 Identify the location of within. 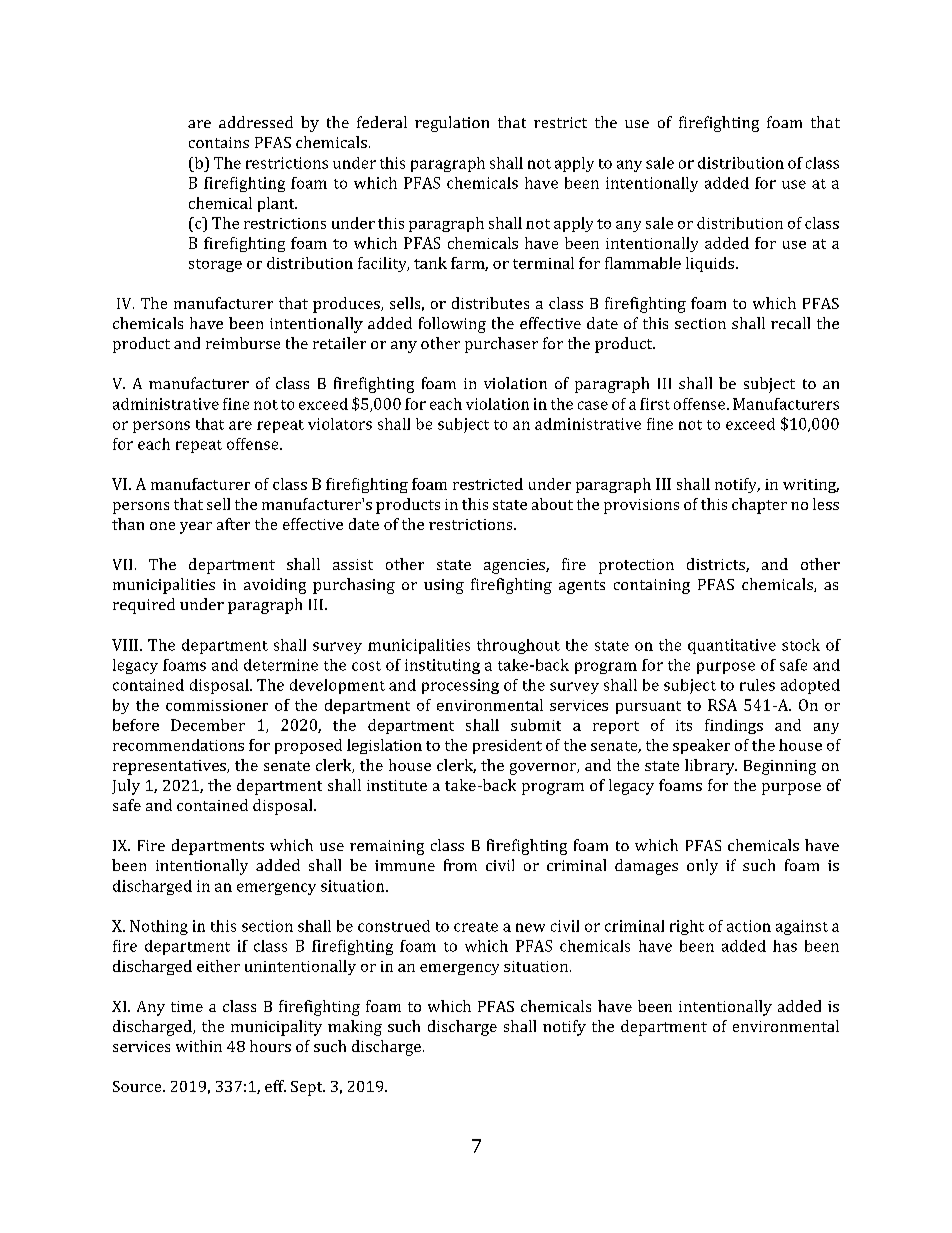
(199, 1046).
